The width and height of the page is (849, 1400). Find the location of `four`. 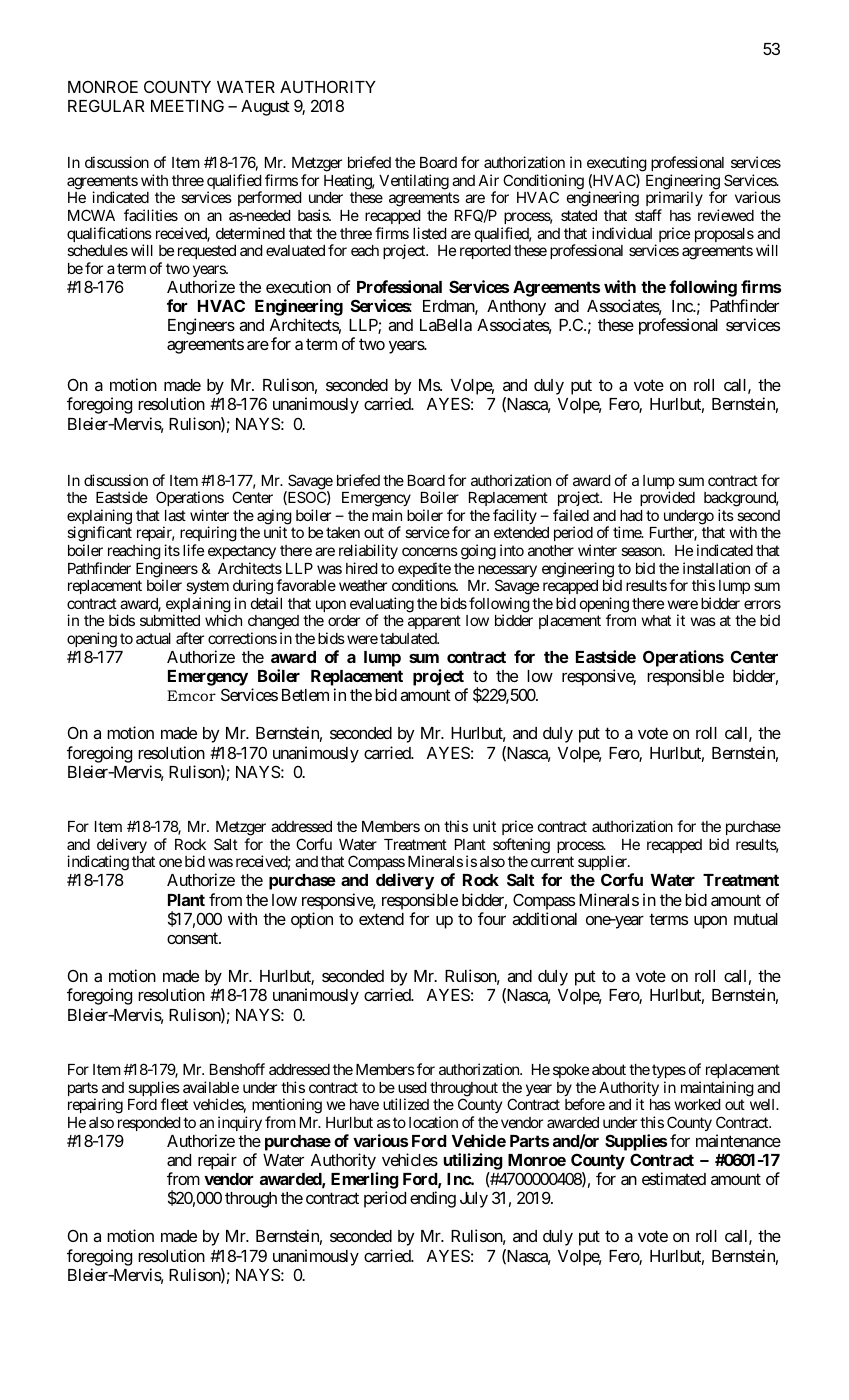

four is located at coordinates (492, 918).
